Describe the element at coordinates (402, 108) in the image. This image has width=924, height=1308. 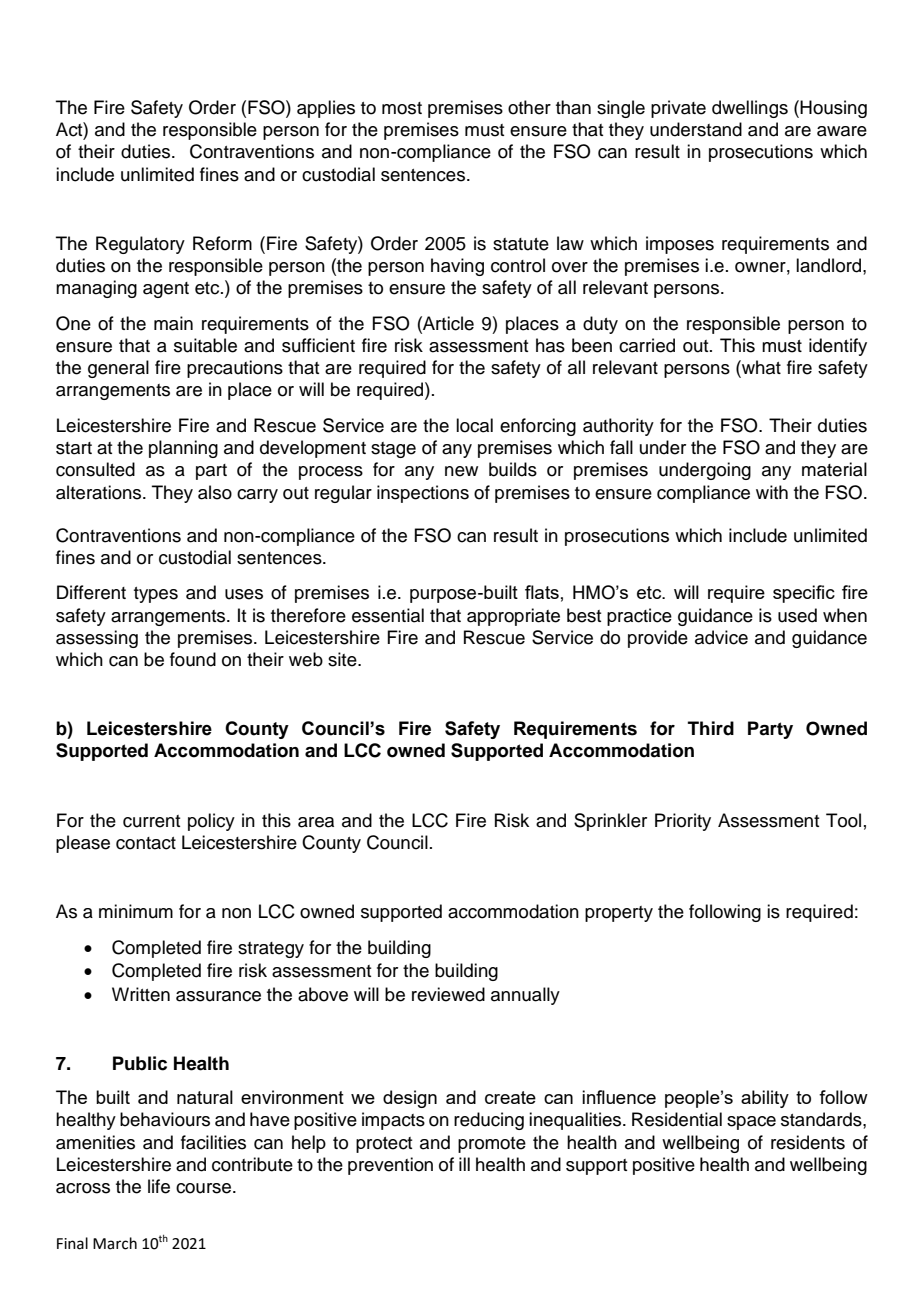
I see `most` at that location.
